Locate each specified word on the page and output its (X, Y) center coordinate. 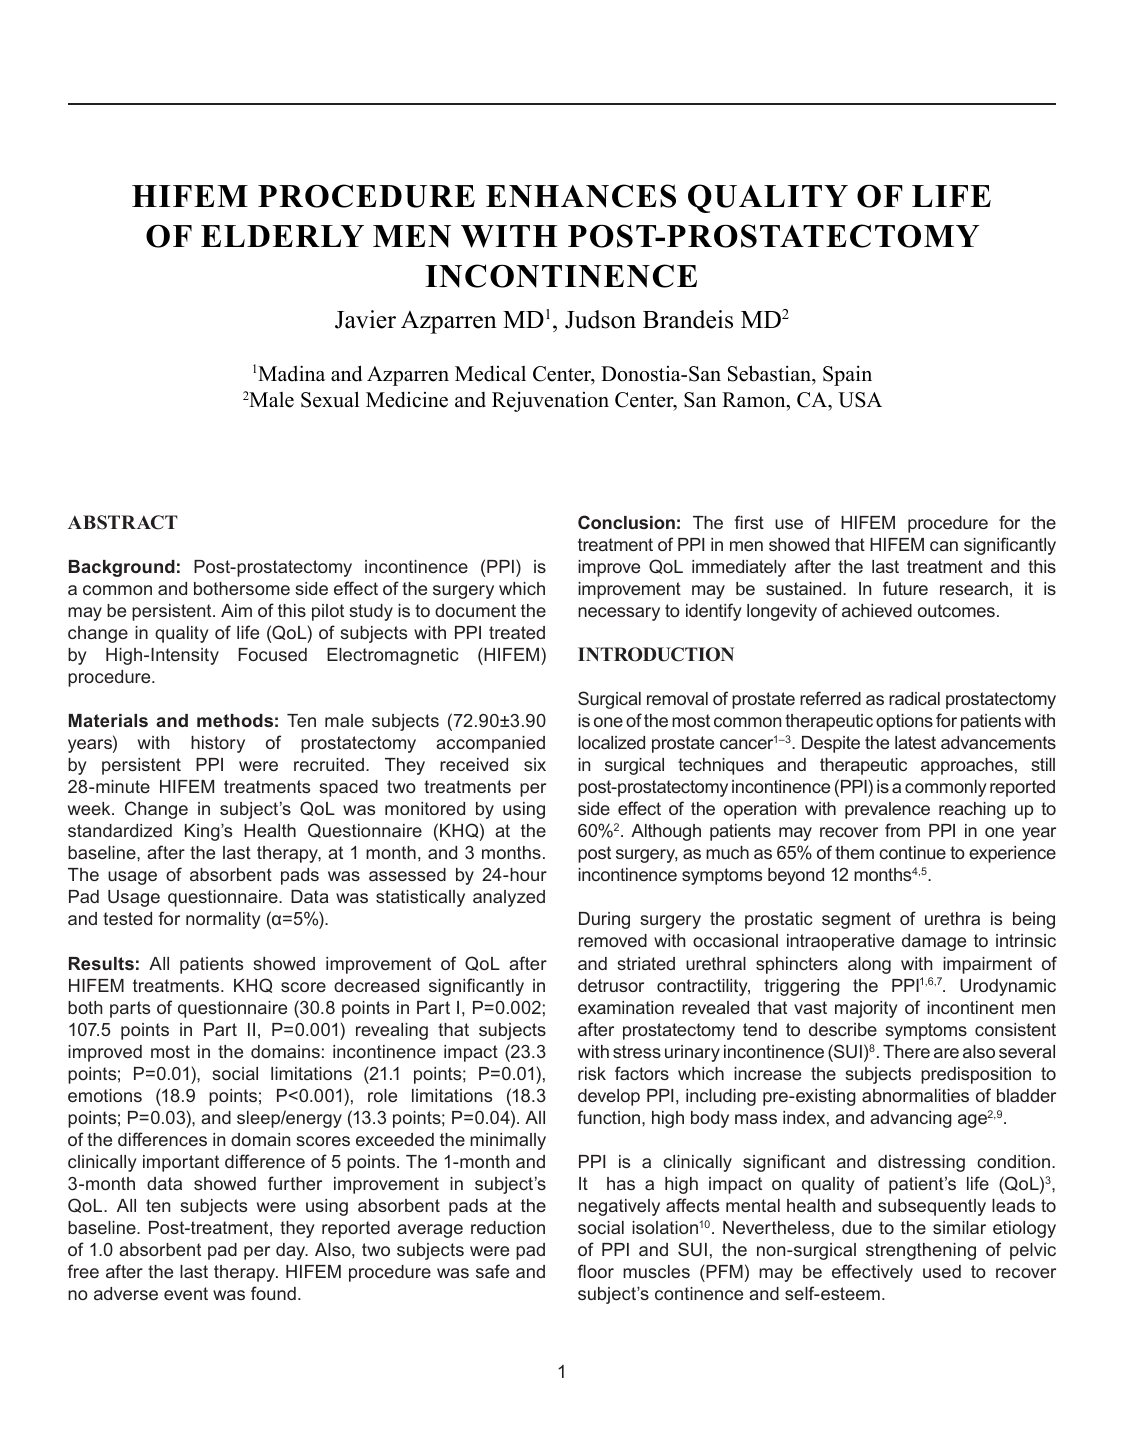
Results (101, 963)
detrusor (611, 985)
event (186, 1293)
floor (596, 1271)
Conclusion (626, 522)
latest (915, 742)
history (218, 744)
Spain (847, 375)
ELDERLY (282, 236)
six (535, 764)
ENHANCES (581, 196)
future (905, 588)
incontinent (970, 1007)
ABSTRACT (123, 522)
